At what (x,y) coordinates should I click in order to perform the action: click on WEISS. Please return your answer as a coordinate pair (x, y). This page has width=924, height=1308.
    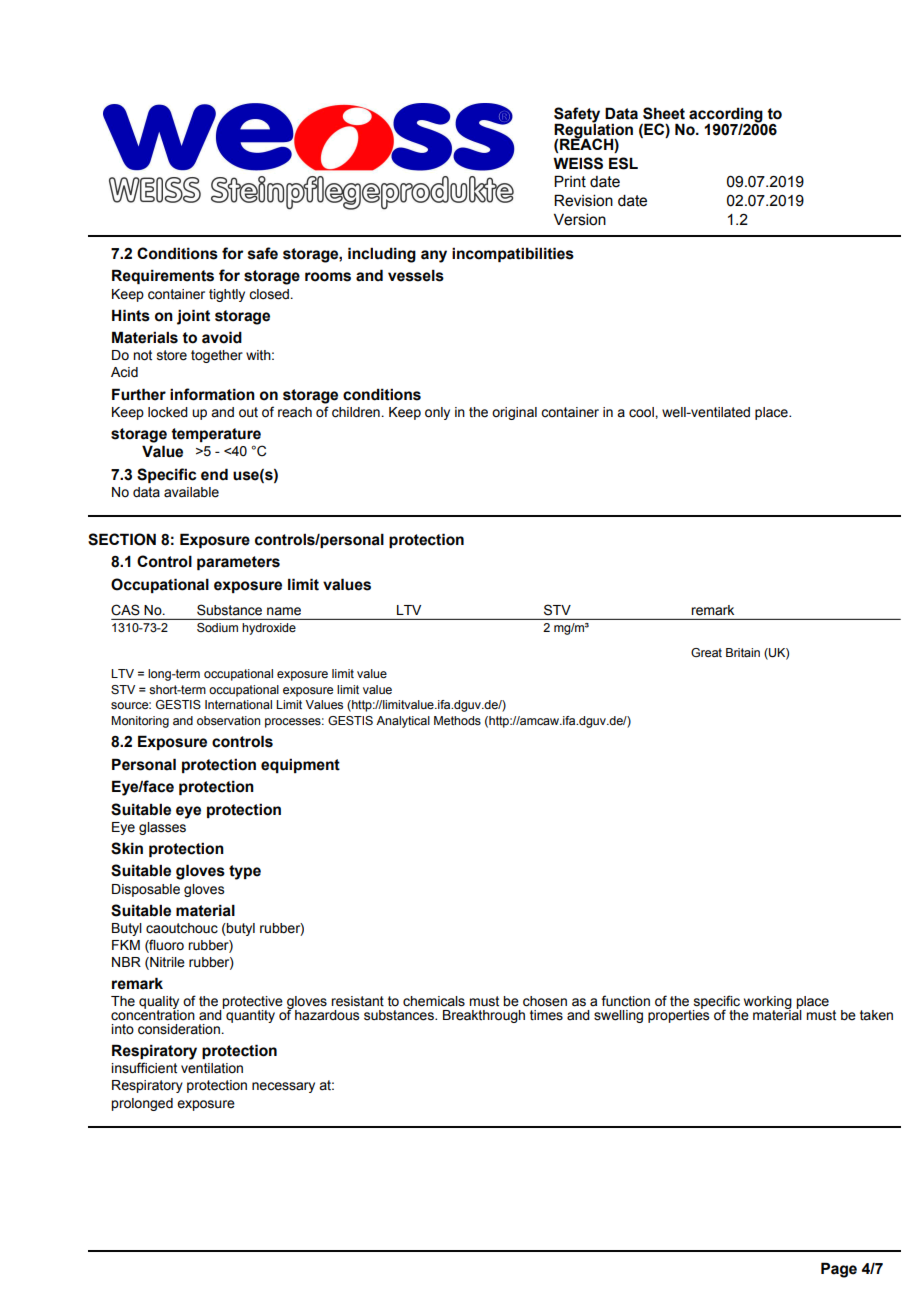
    Looking at the image, I should click on (578, 163).
